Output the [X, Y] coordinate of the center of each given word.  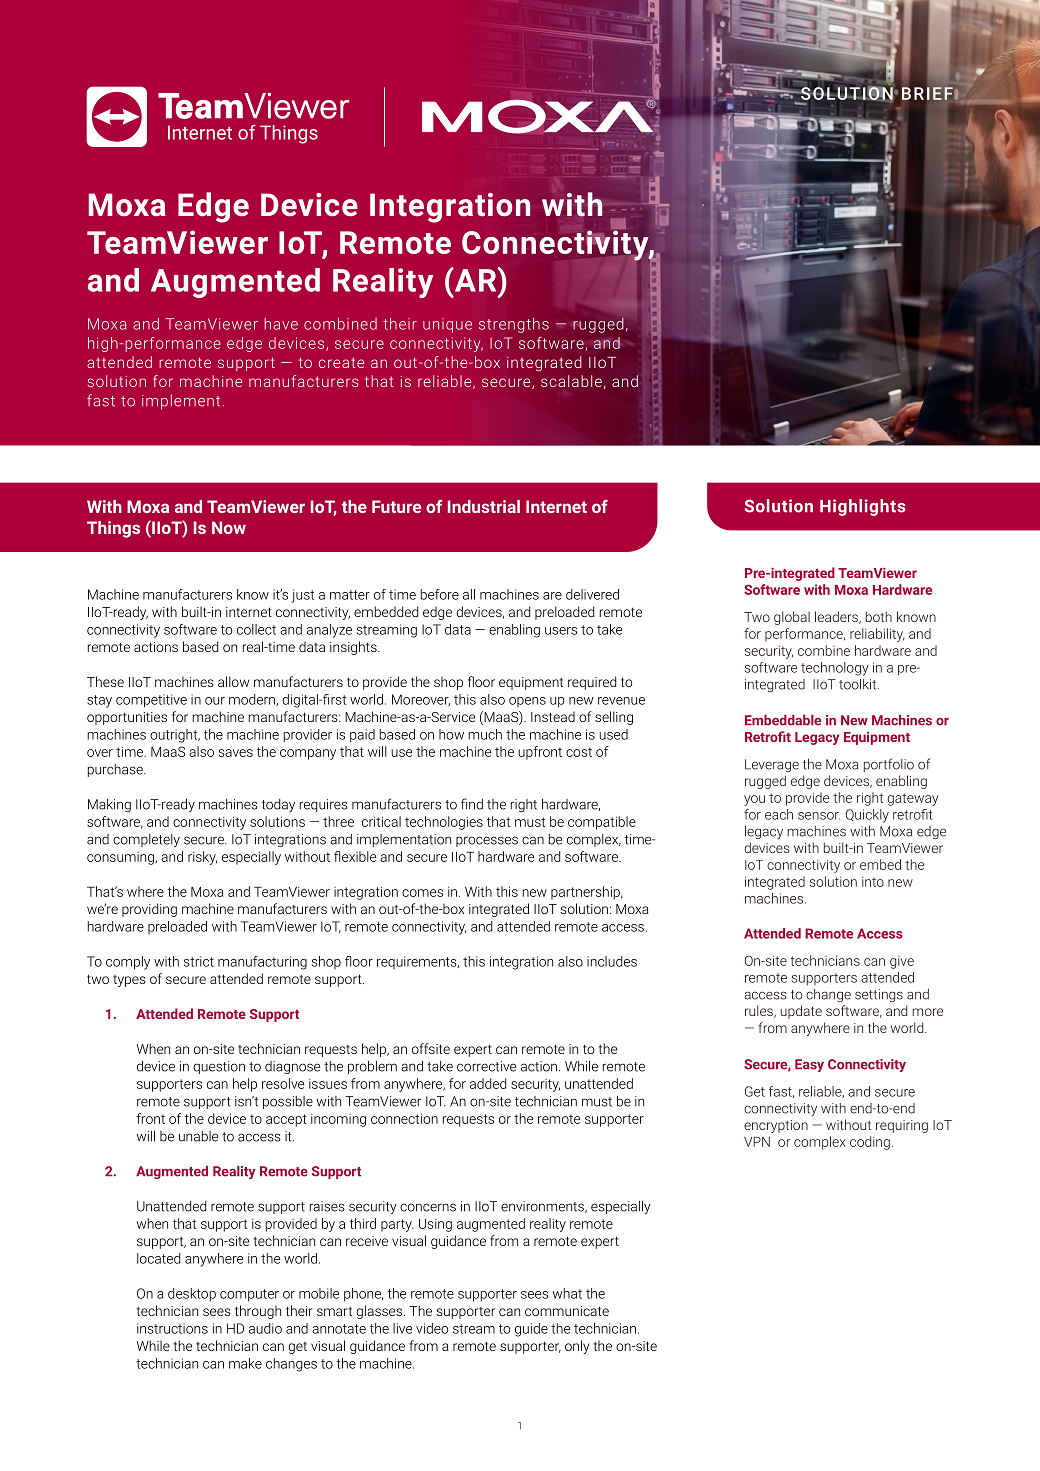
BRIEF [928, 93]
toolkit [859, 684]
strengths [514, 325]
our [215, 701]
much [485, 734]
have [281, 324]
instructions [172, 1328]
